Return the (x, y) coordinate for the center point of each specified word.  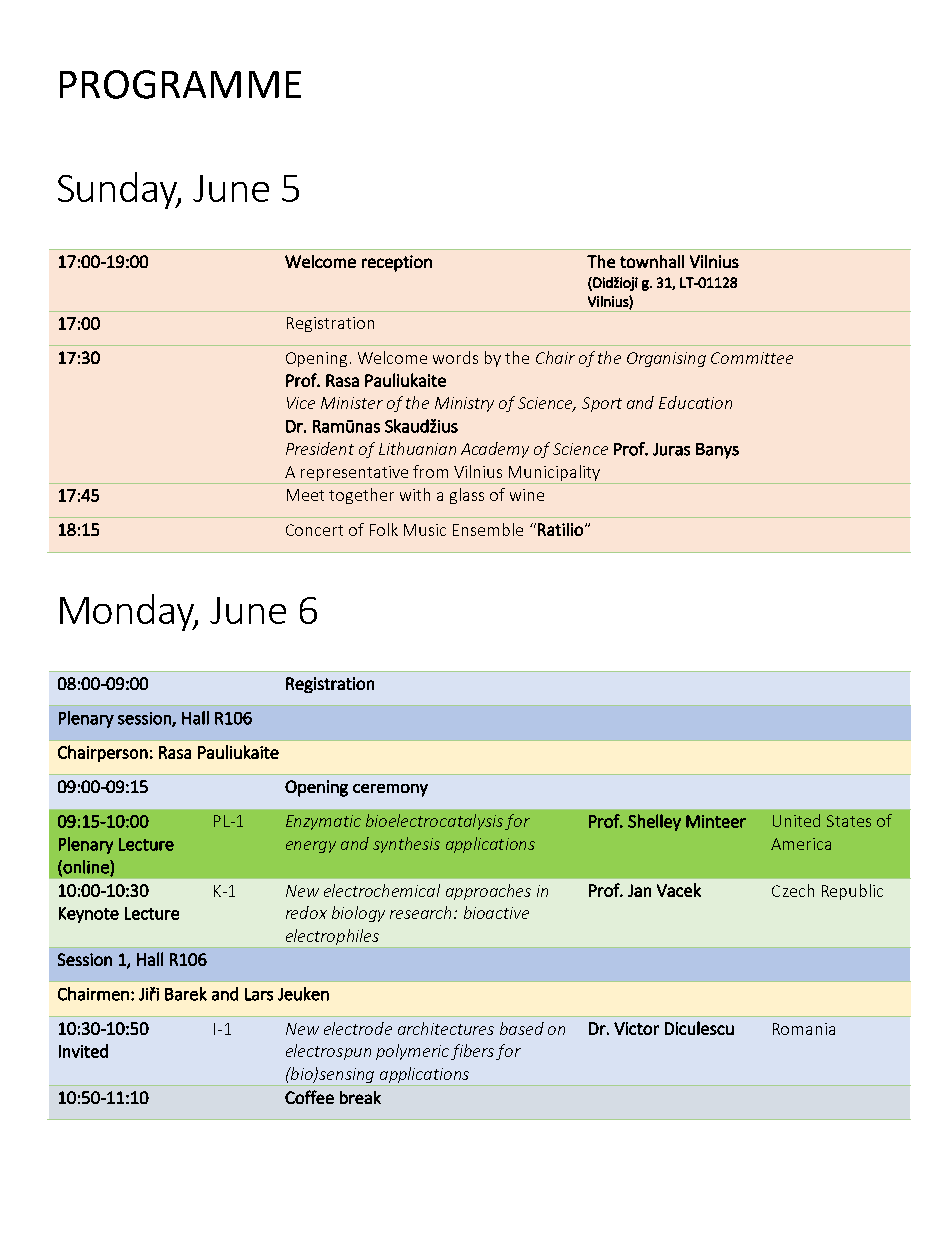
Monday (128, 612)
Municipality (554, 474)
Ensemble (488, 529)
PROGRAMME (180, 84)
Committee (752, 358)
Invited (83, 1051)
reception (397, 263)
